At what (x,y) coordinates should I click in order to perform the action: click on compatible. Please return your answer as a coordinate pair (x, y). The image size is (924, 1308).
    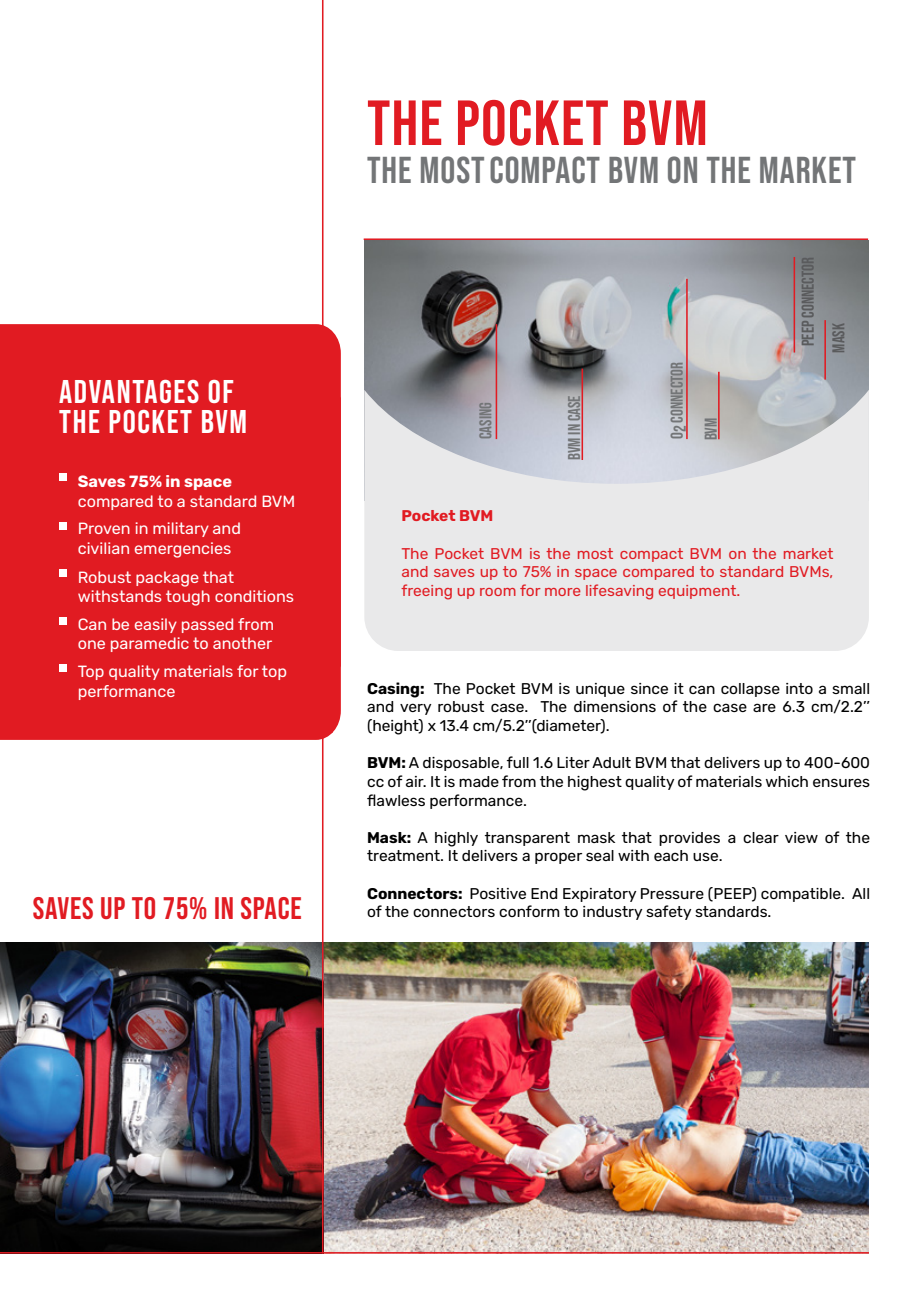
    Looking at the image, I should click on (802, 895).
